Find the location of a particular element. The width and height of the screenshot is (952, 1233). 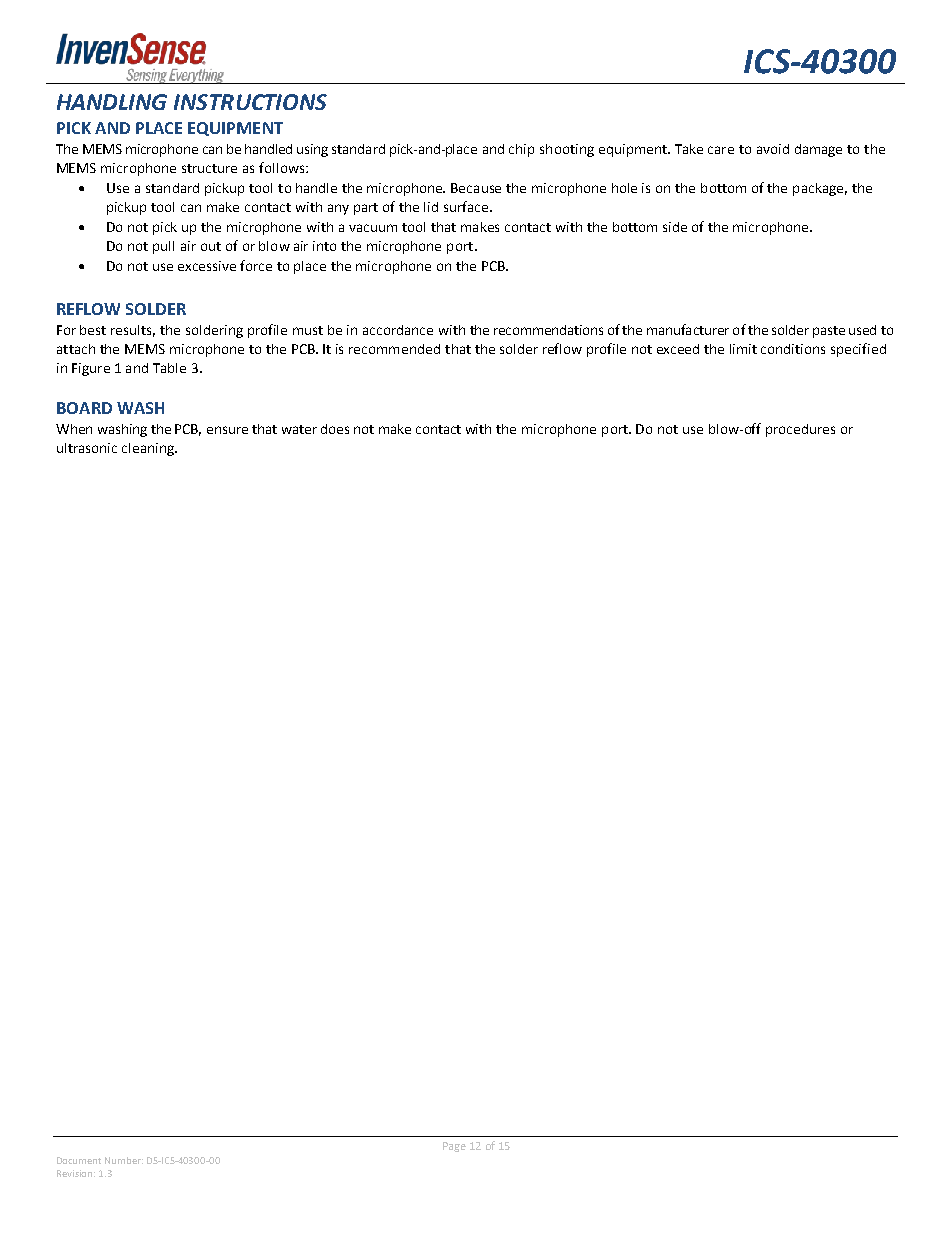

Document is located at coordinates (79, 1160).
